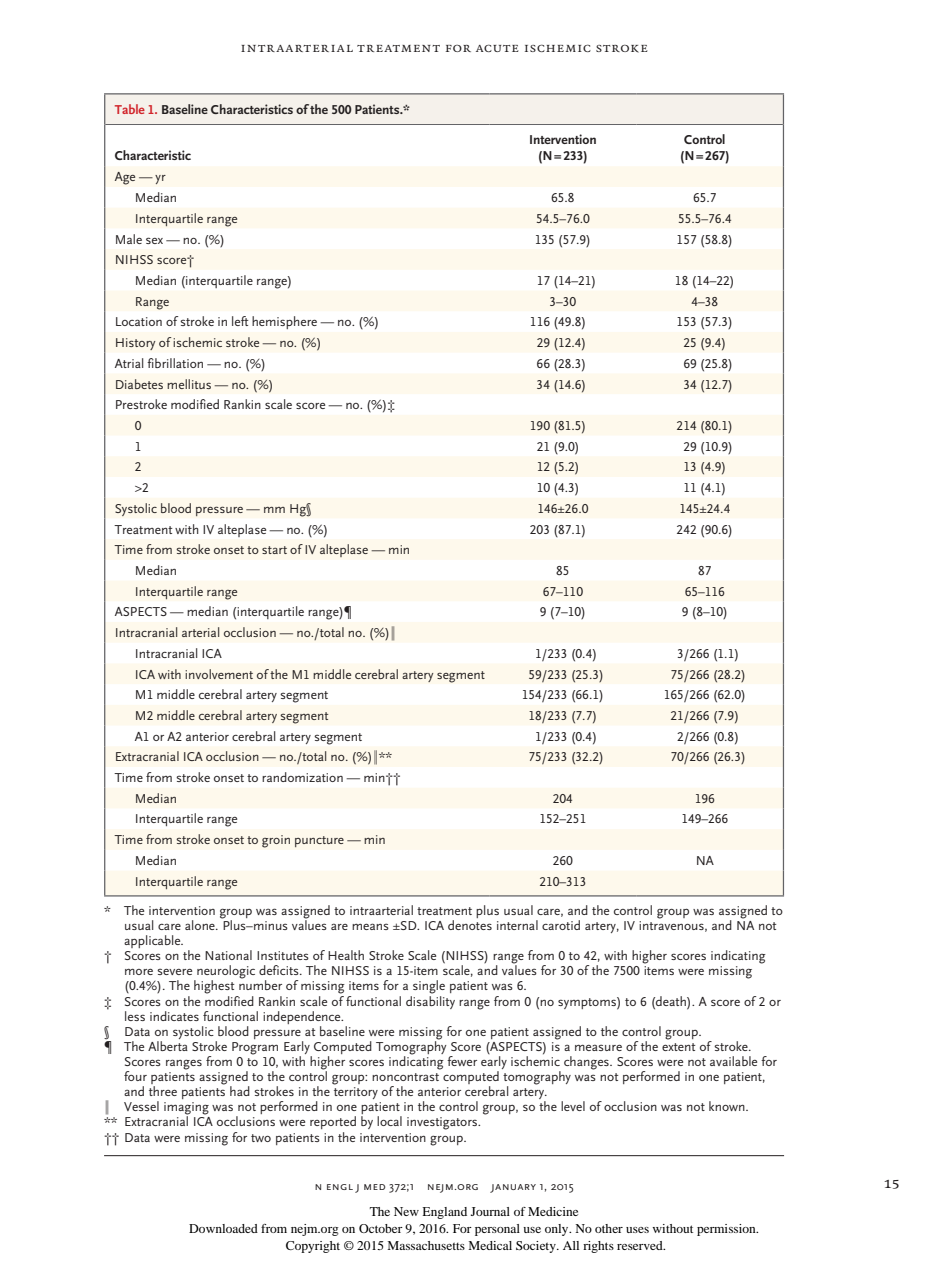  What do you see at coordinates (637, 1230) in the screenshot?
I see `uses` at bounding box center [637, 1230].
